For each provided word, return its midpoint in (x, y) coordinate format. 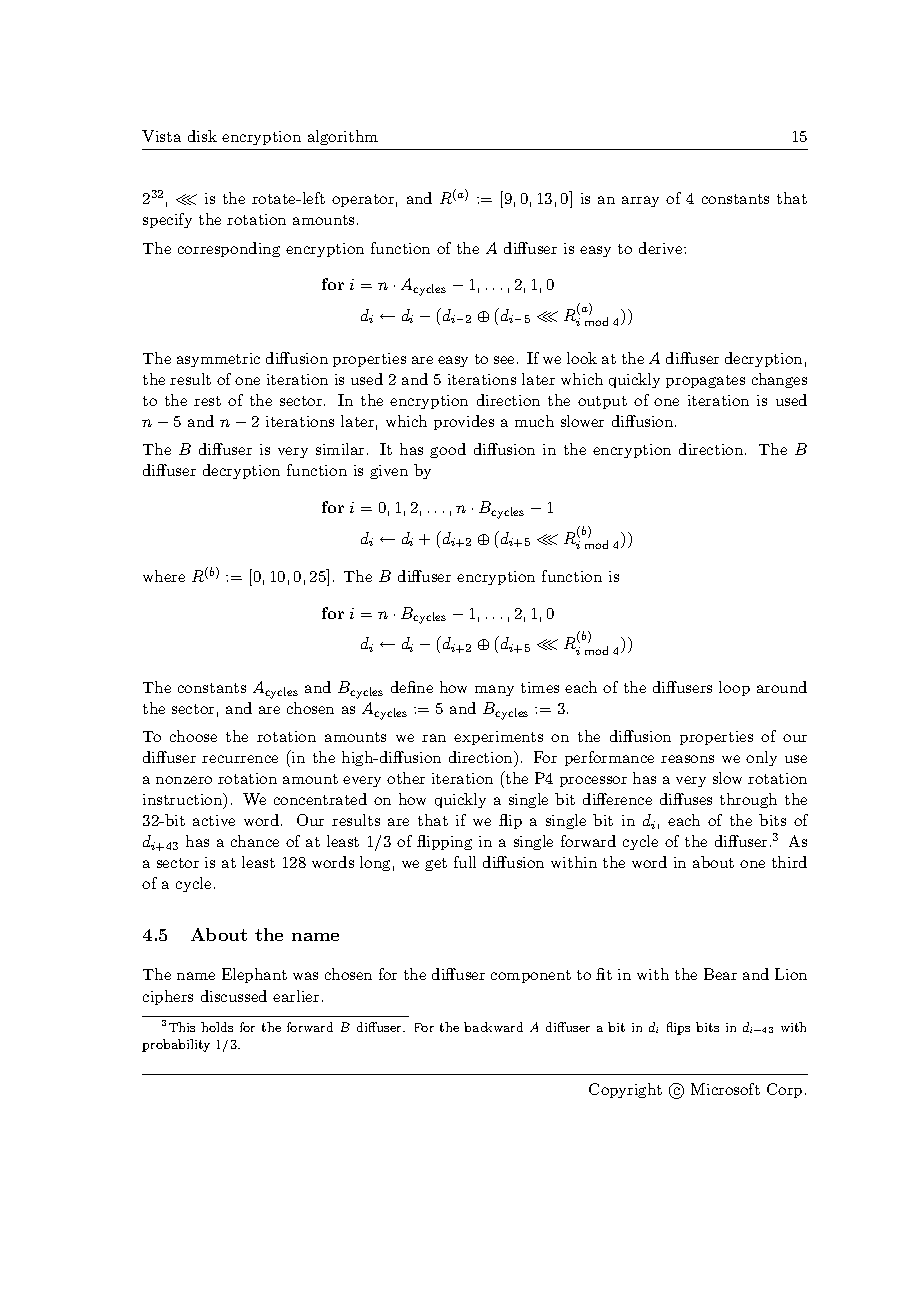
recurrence (240, 759)
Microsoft (725, 1089)
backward (493, 1027)
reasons (687, 759)
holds (217, 1027)
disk (202, 136)
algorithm (343, 137)
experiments (498, 738)
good (448, 450)
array (640, 201)
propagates (705, 381)
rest (207, 401)
